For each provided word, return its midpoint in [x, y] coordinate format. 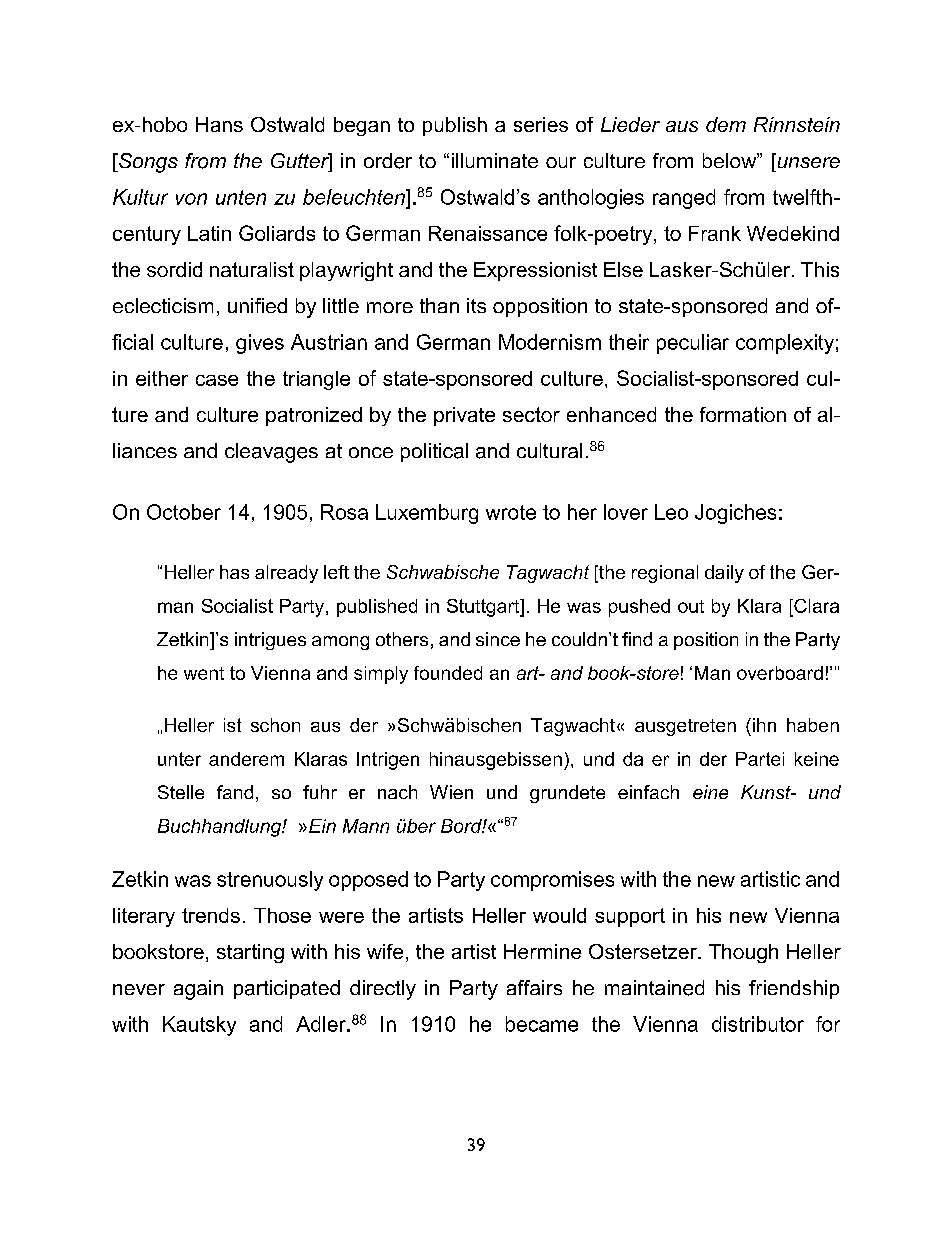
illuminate [495, 160]
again [198, 990]
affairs [534, 987]
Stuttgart [484, 608]
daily [724, 574]
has [234, 572]
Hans [219, 124]
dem [726, 124]
